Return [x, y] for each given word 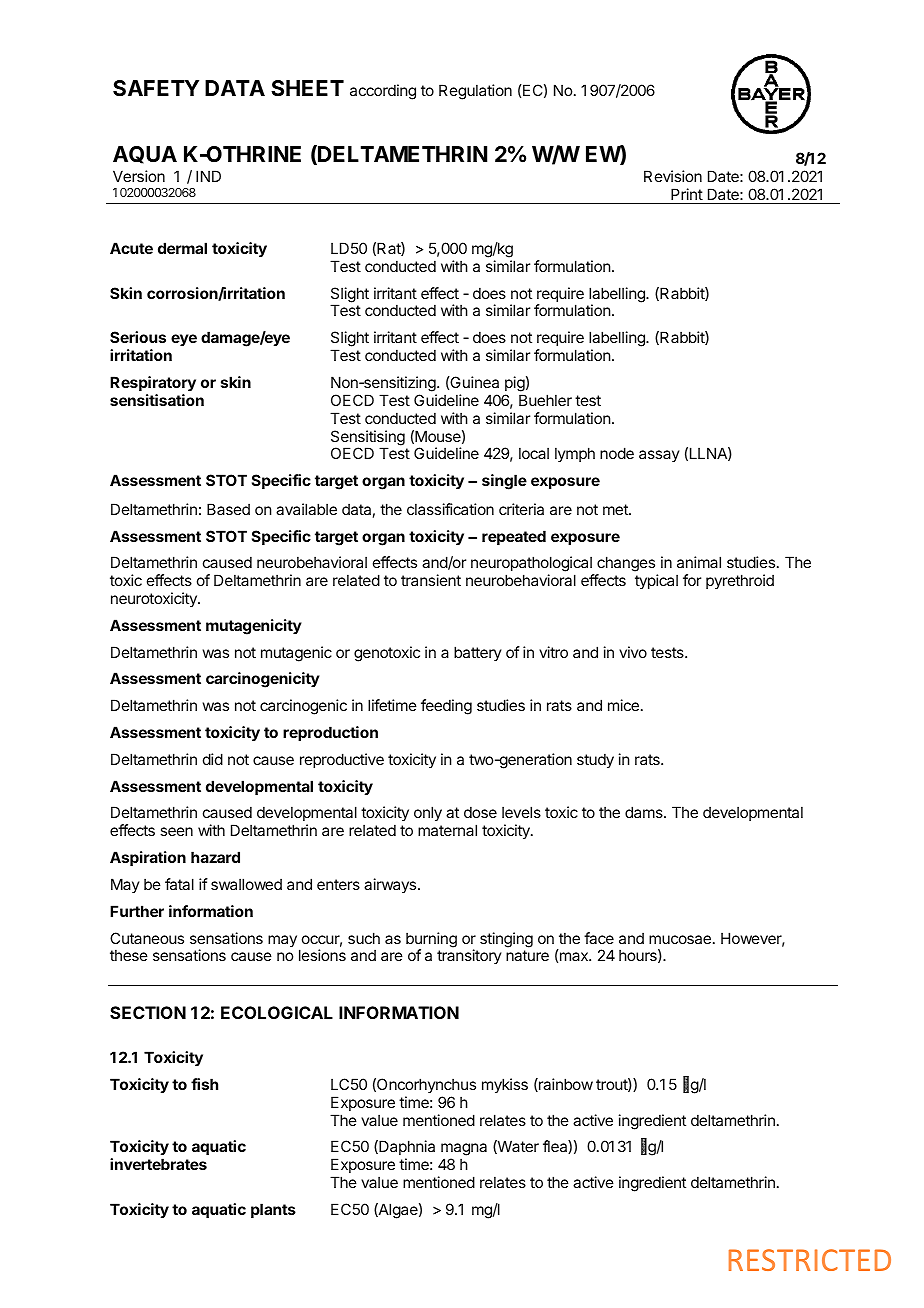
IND [208, 176]
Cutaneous [147, 938]
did [213, 759]
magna [464, 1151]
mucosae [680, 939]
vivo [633, 652]
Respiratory [153, 384]
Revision [673, 176]
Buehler [545, 400]
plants [273, 1210]
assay [659, 456]
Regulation [475, 92]
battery [478, 653]
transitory [469, 956]
